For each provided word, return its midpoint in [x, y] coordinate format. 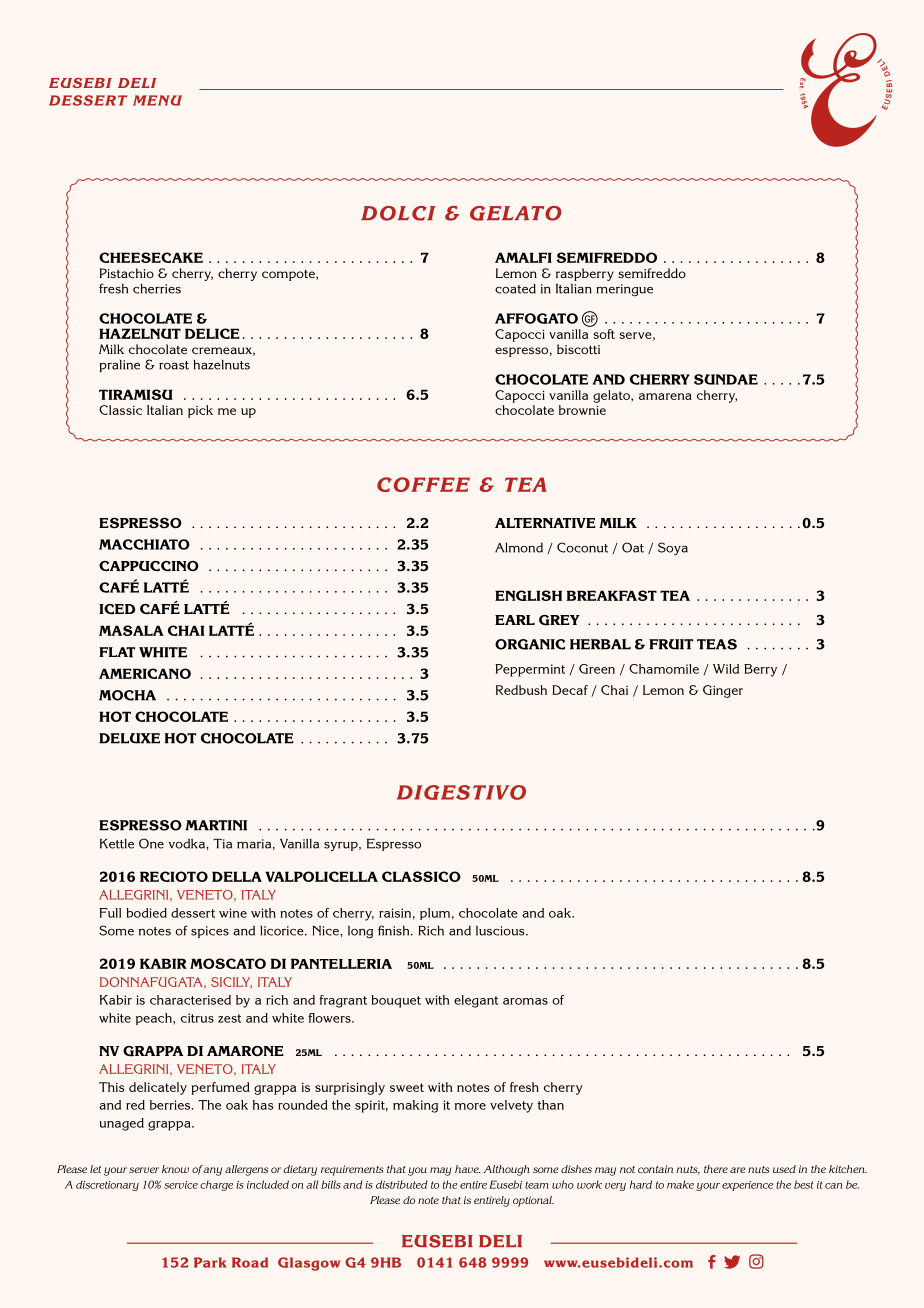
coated [515, 289]
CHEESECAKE [151, 257]
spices [210, 932]
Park [210, 1262]
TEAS [717, 644]
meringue [624, 290]
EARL [515, 620]
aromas [525, 1001]
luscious [501, 931]
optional [533, 1201]
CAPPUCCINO [149, 566]
